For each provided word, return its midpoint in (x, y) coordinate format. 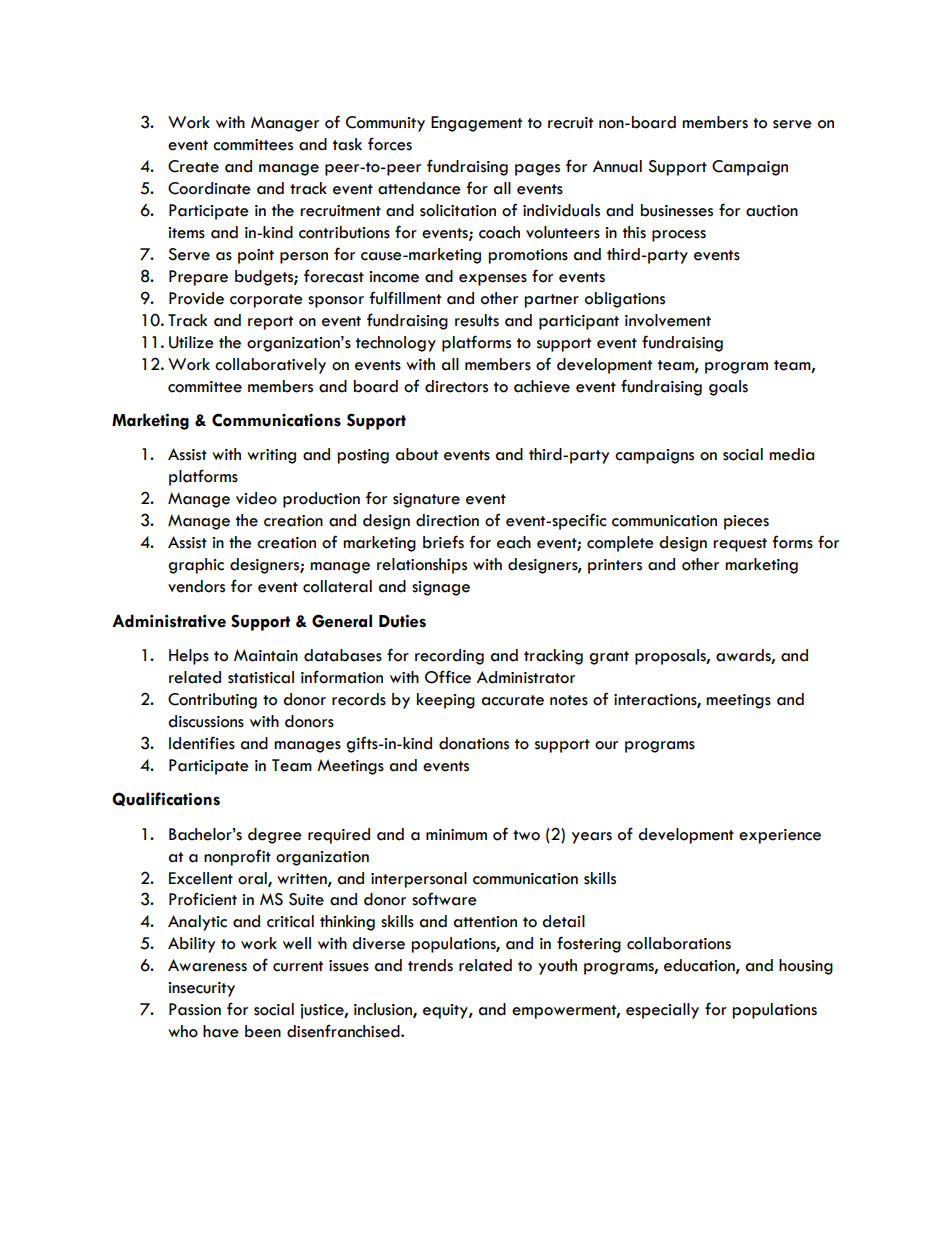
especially (662, 1011)
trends (430, 965)
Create (193, 166)
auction (772, 211)
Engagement (476, 124)
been (263, 1031)
